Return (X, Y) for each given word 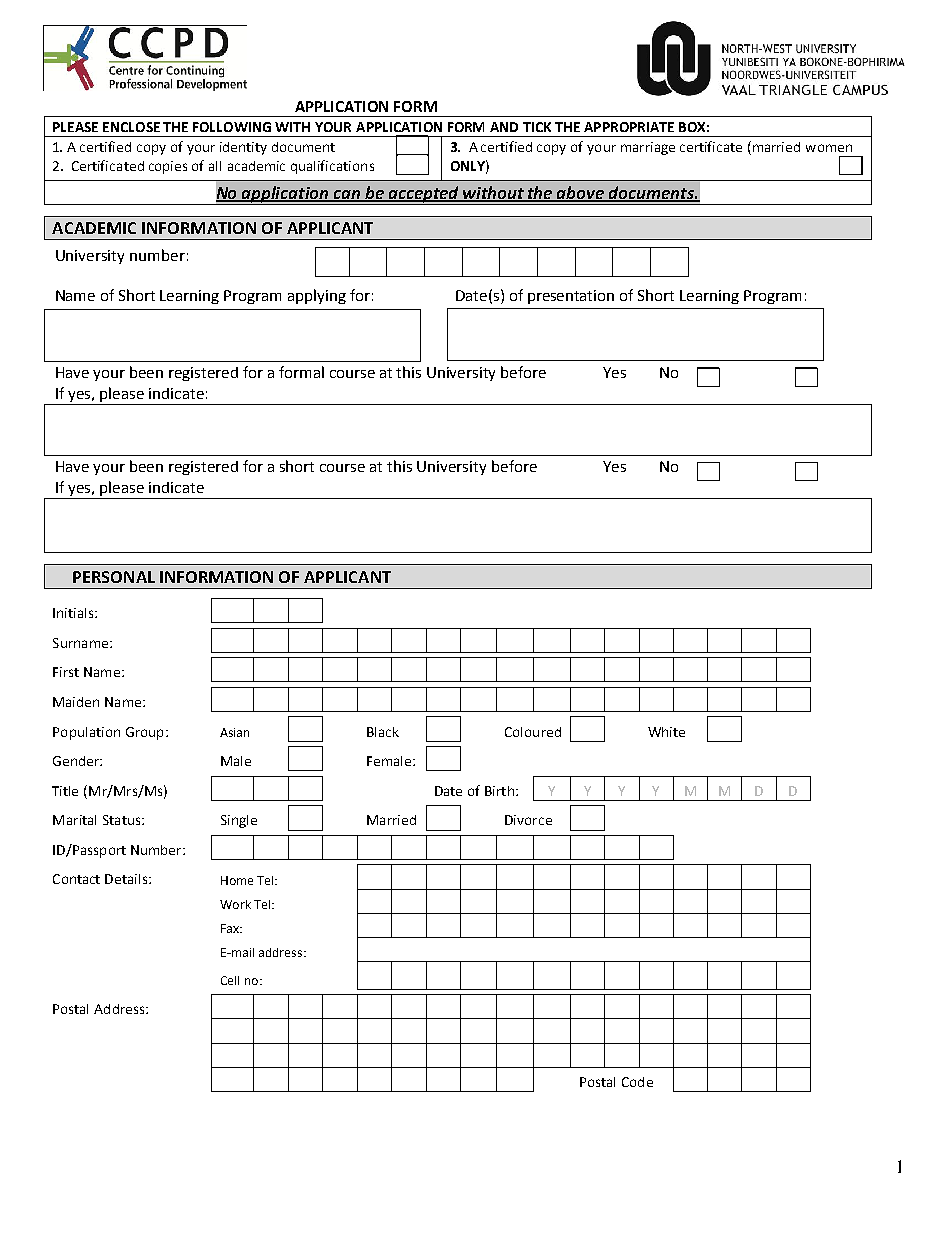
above (581, 193)
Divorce (528, 820)
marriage (648, 148)
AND (504, 127)
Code (637, 1082)
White (666, 732)
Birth (499, 791)
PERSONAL (114, 577)
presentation (571, 297)
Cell (230, 980)
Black (383, 732)
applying (317, 296)
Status (123, 820)
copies (168, 167)
